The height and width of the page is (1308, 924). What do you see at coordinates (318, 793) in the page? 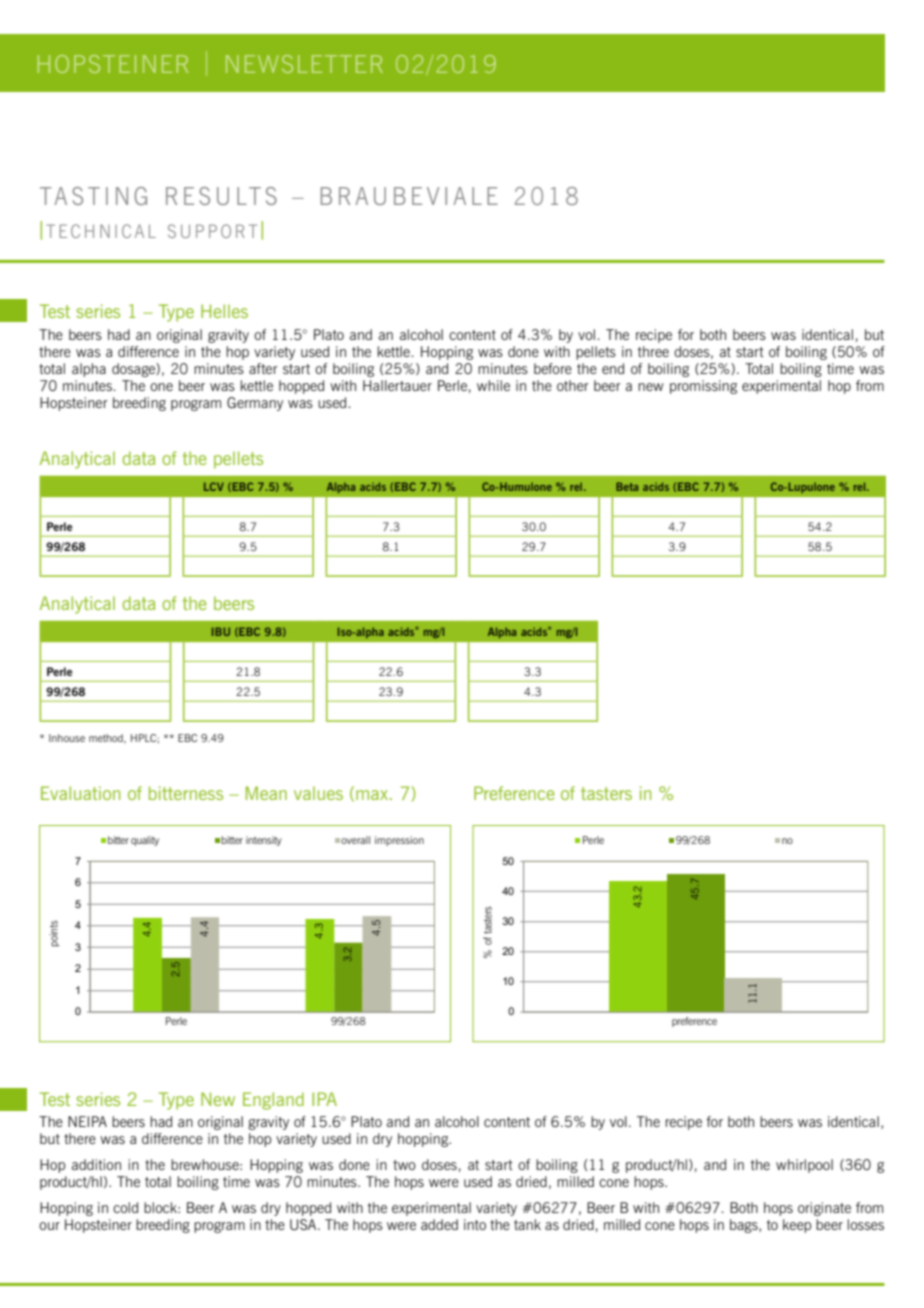
I see `values` at bounding box center [318, 793].
